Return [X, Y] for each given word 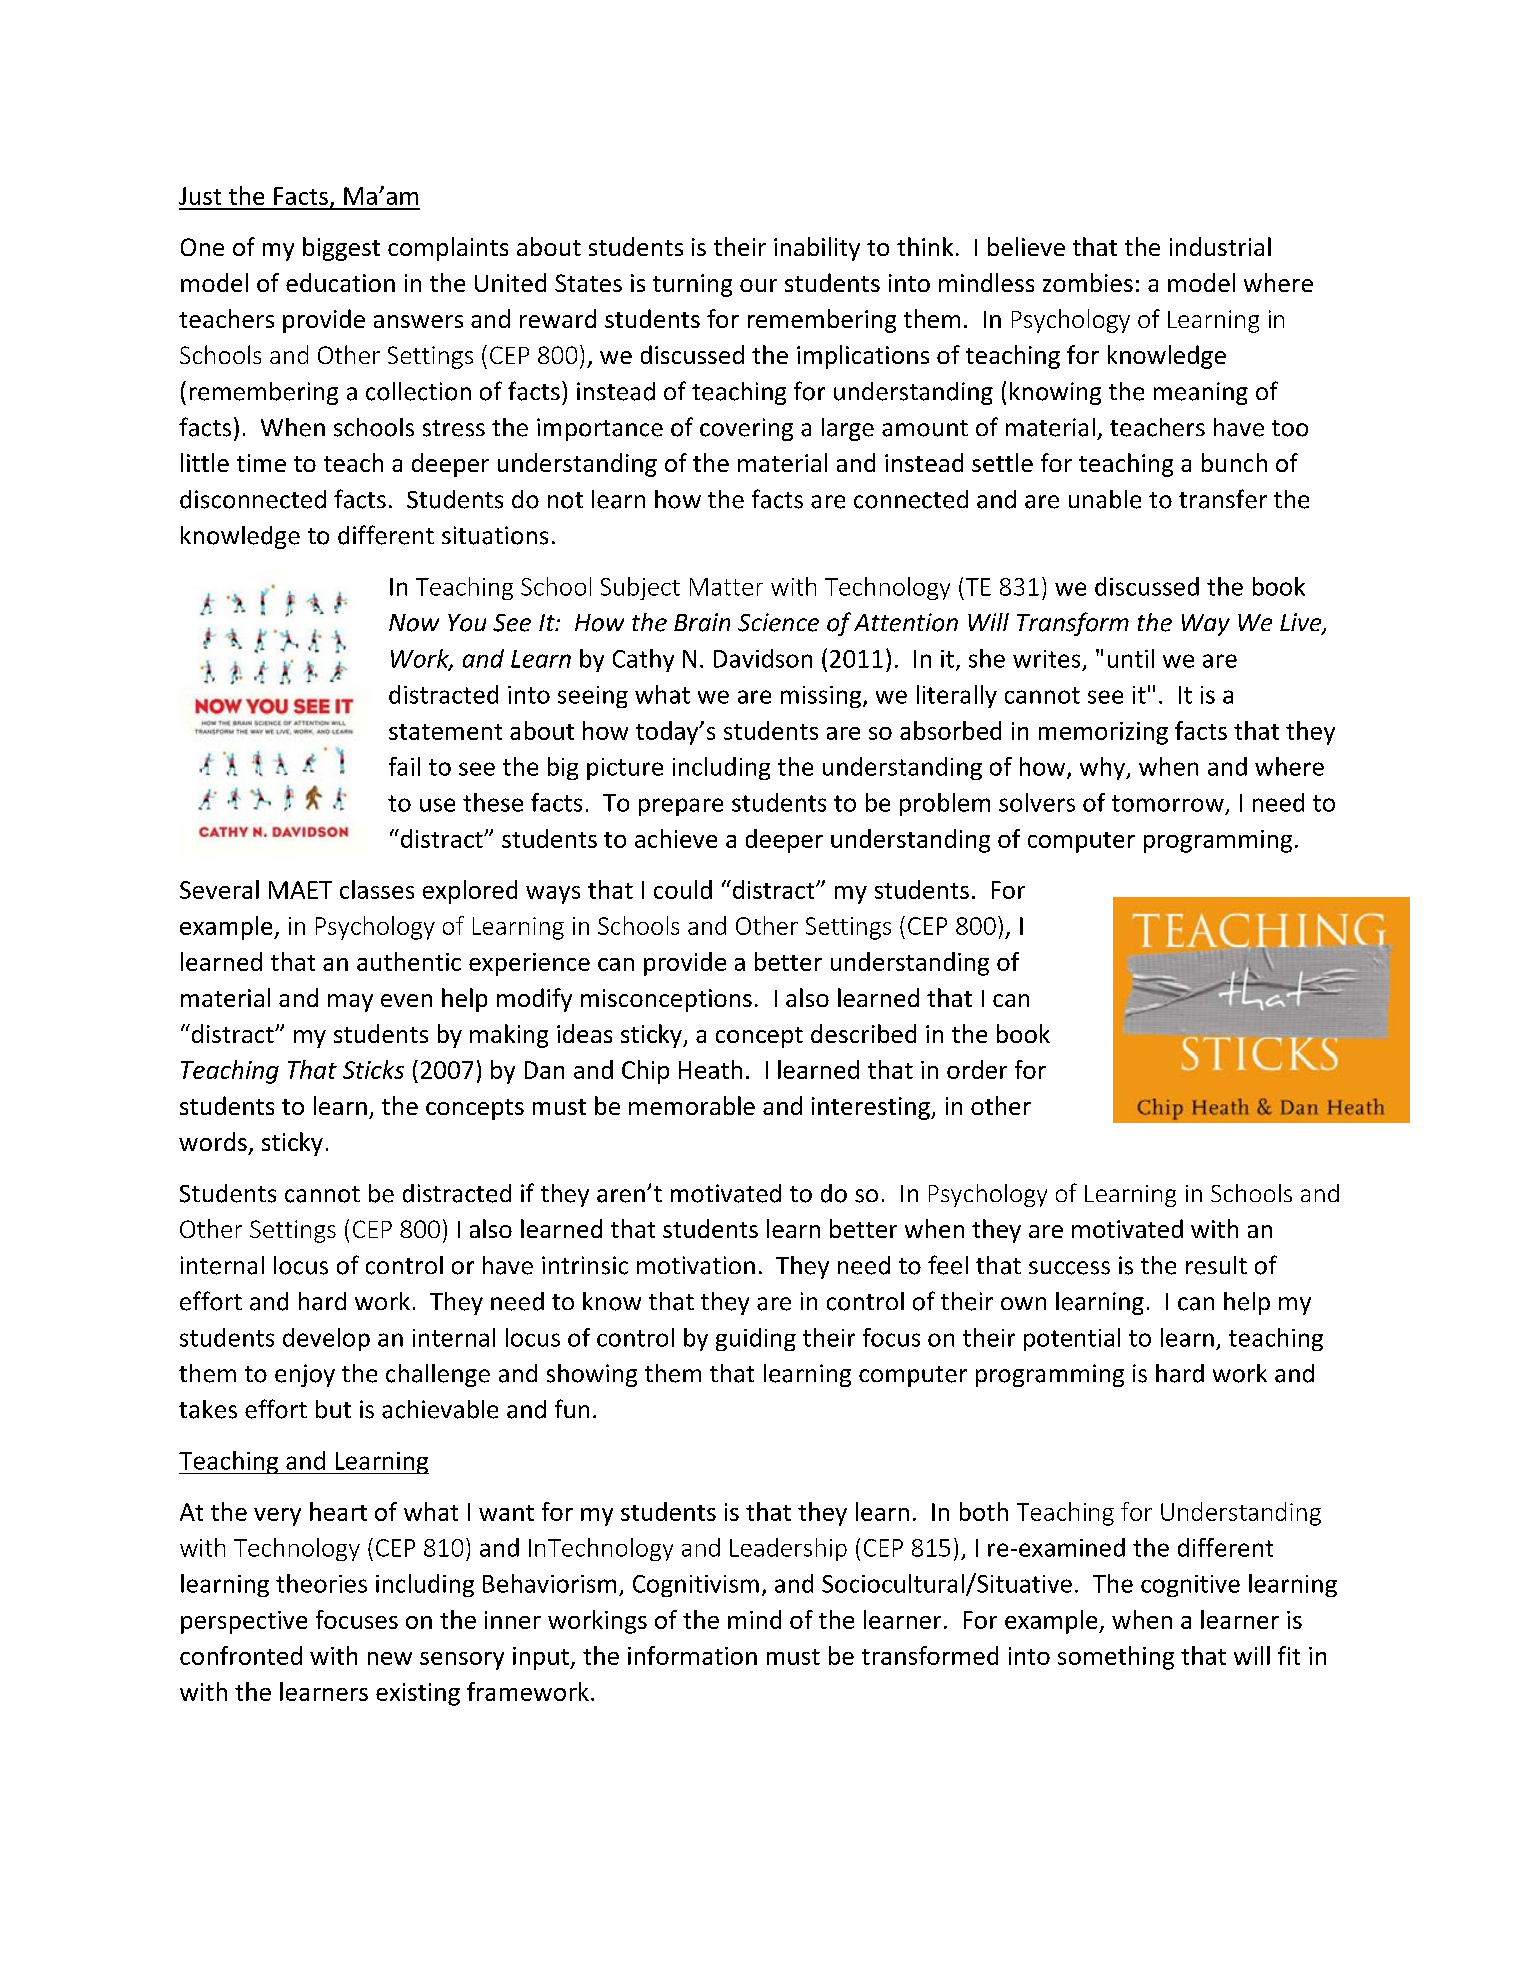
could [683, 889]
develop [326, 1339]
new [390, 1658]
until [1131, 658]
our [758, 285]
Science [778, 622]
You [467, 623]
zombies [1088, 282]
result [1216, 1265]
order [977, 1069]
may [350, 1003]
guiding [756, 1339]
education [340, 282]
